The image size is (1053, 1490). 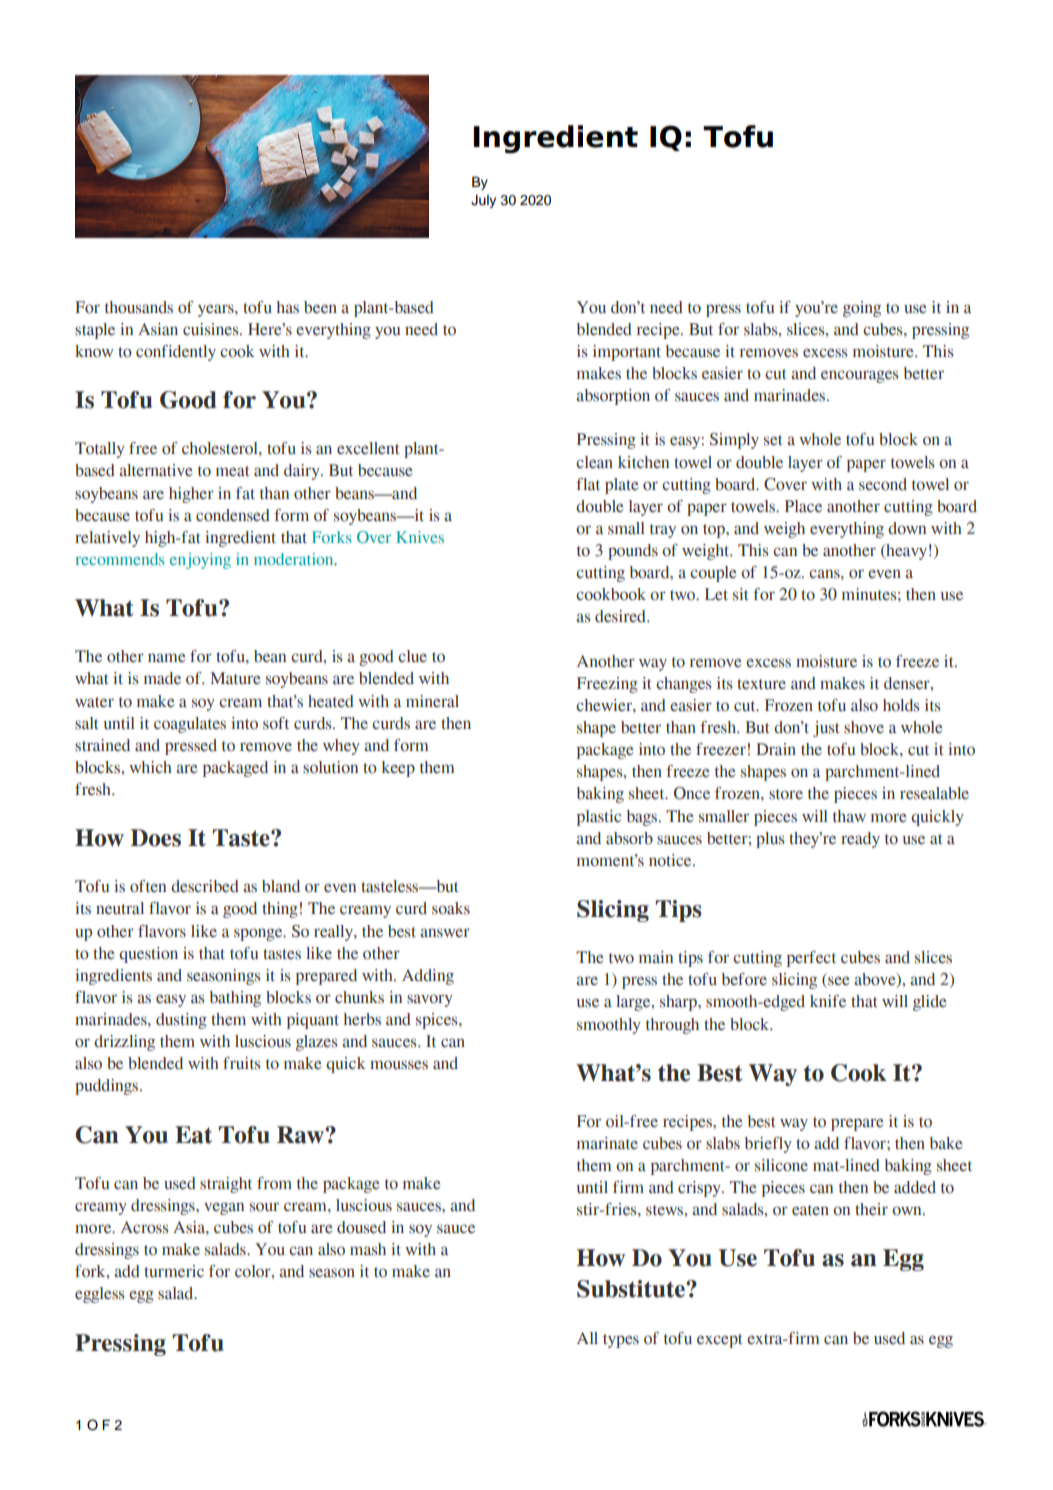 What do you see at coordinates (828, 1001) in the screenshot?
I see `knife` at bounding box center [828, 1001].
